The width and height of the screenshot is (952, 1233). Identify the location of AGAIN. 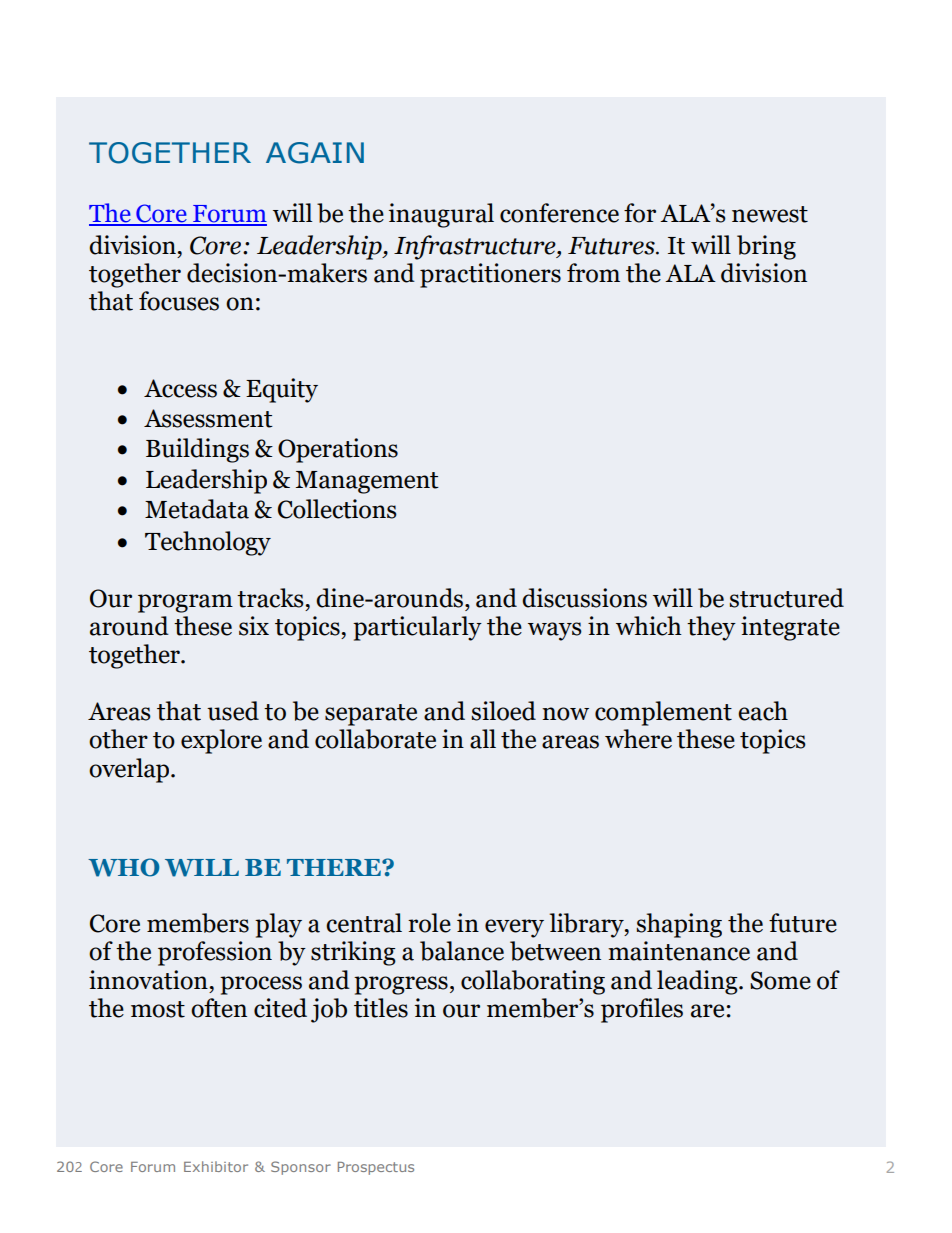
(315, 153).
